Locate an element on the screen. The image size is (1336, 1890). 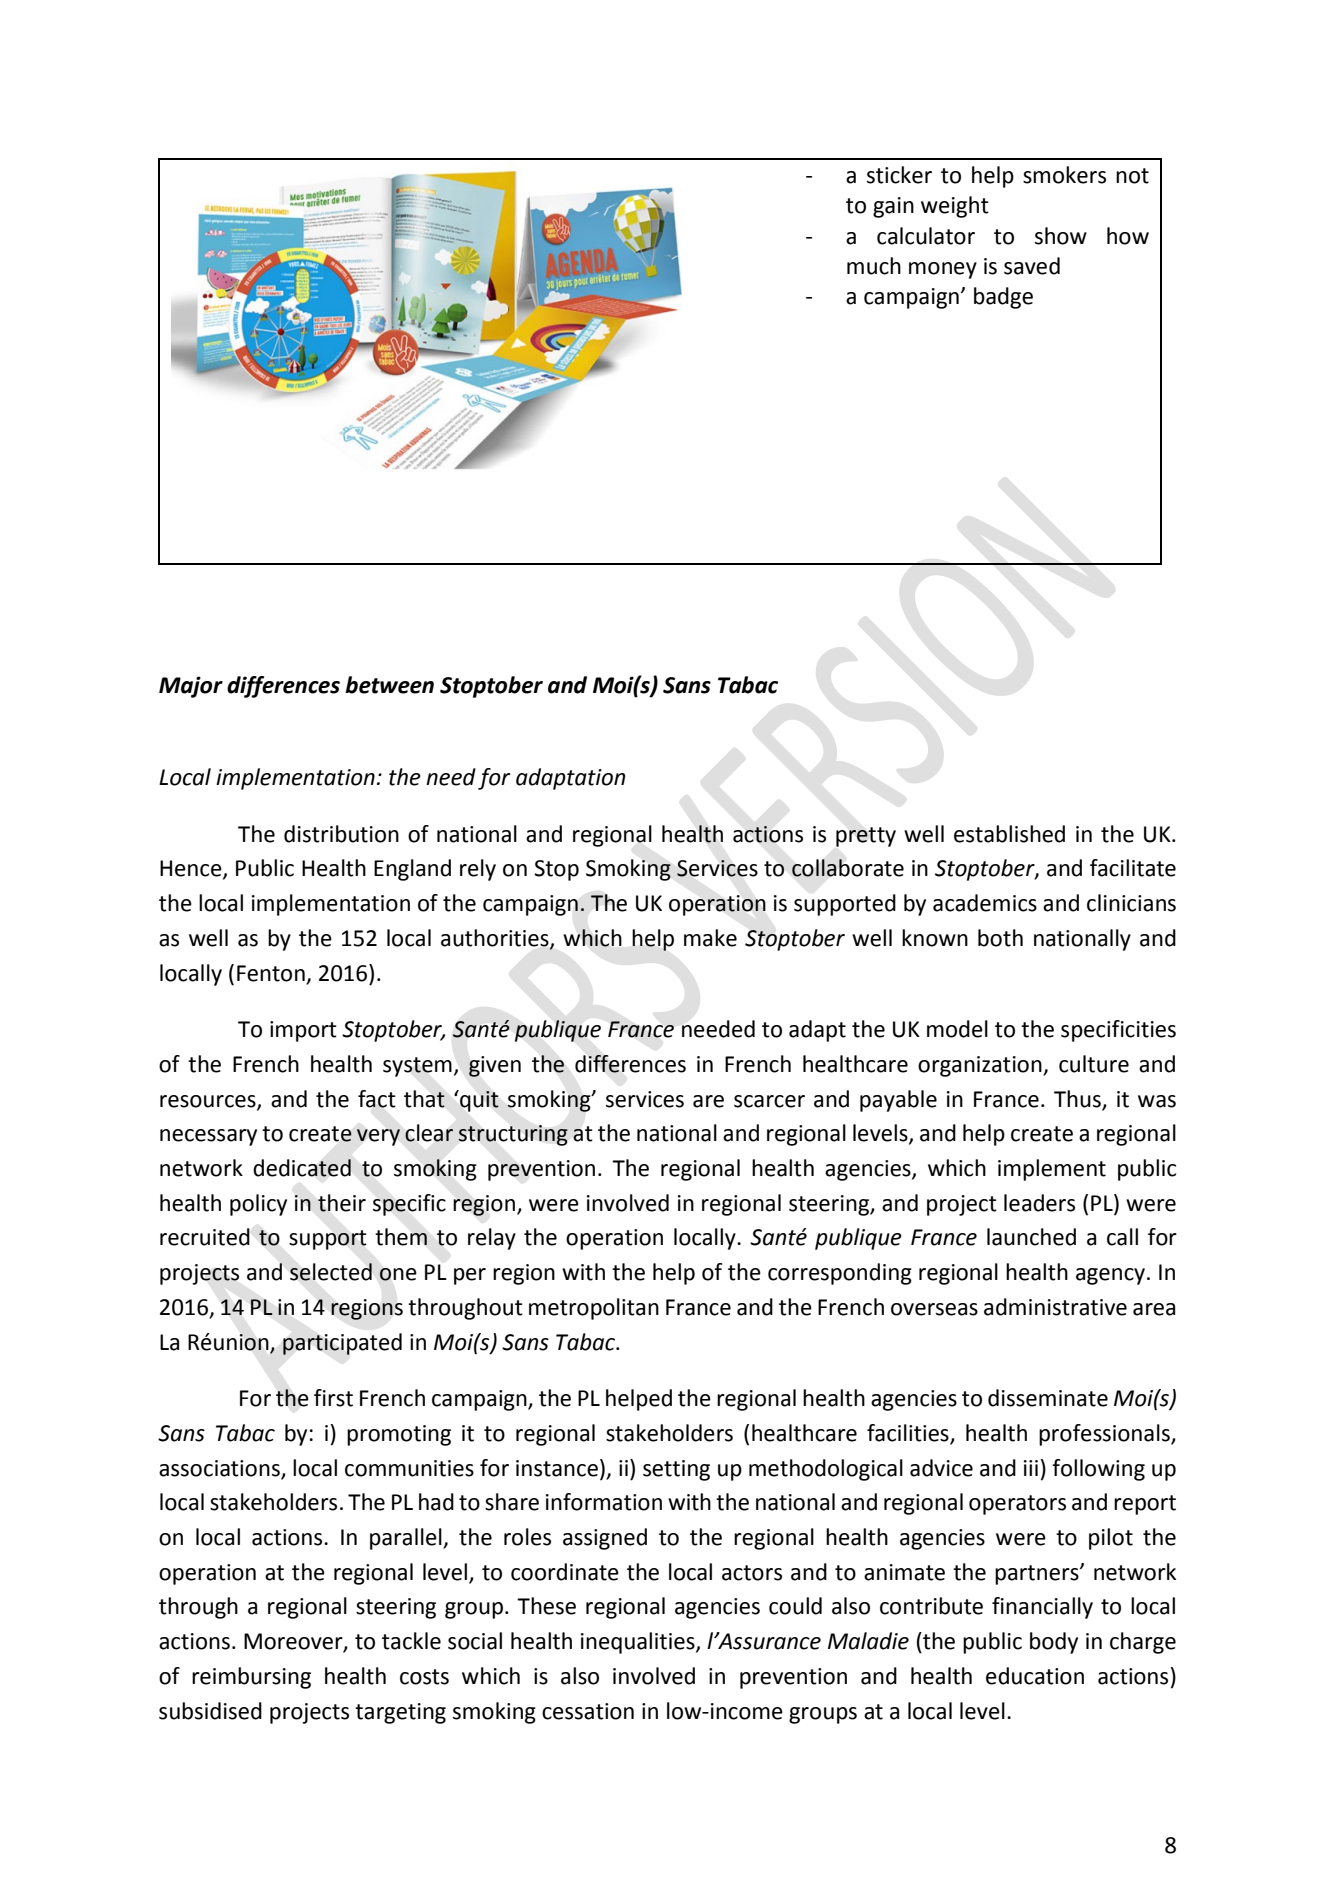
make is located at coordinates (710, 938).
